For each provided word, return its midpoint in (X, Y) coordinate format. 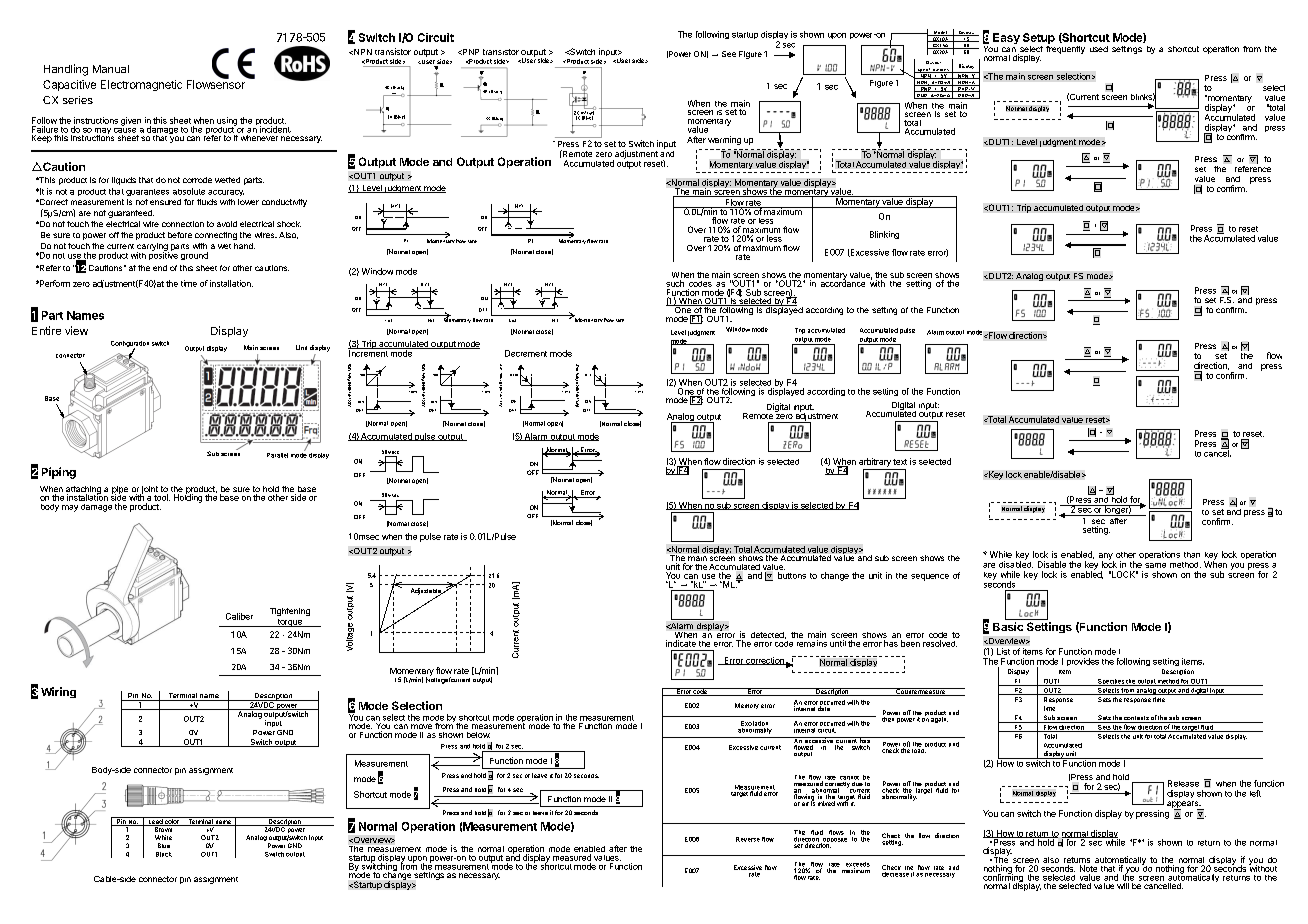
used (1099, 49)
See (729, 54)
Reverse (748, 839)
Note (1088, 868)
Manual (111, 69)
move (421, 726)
